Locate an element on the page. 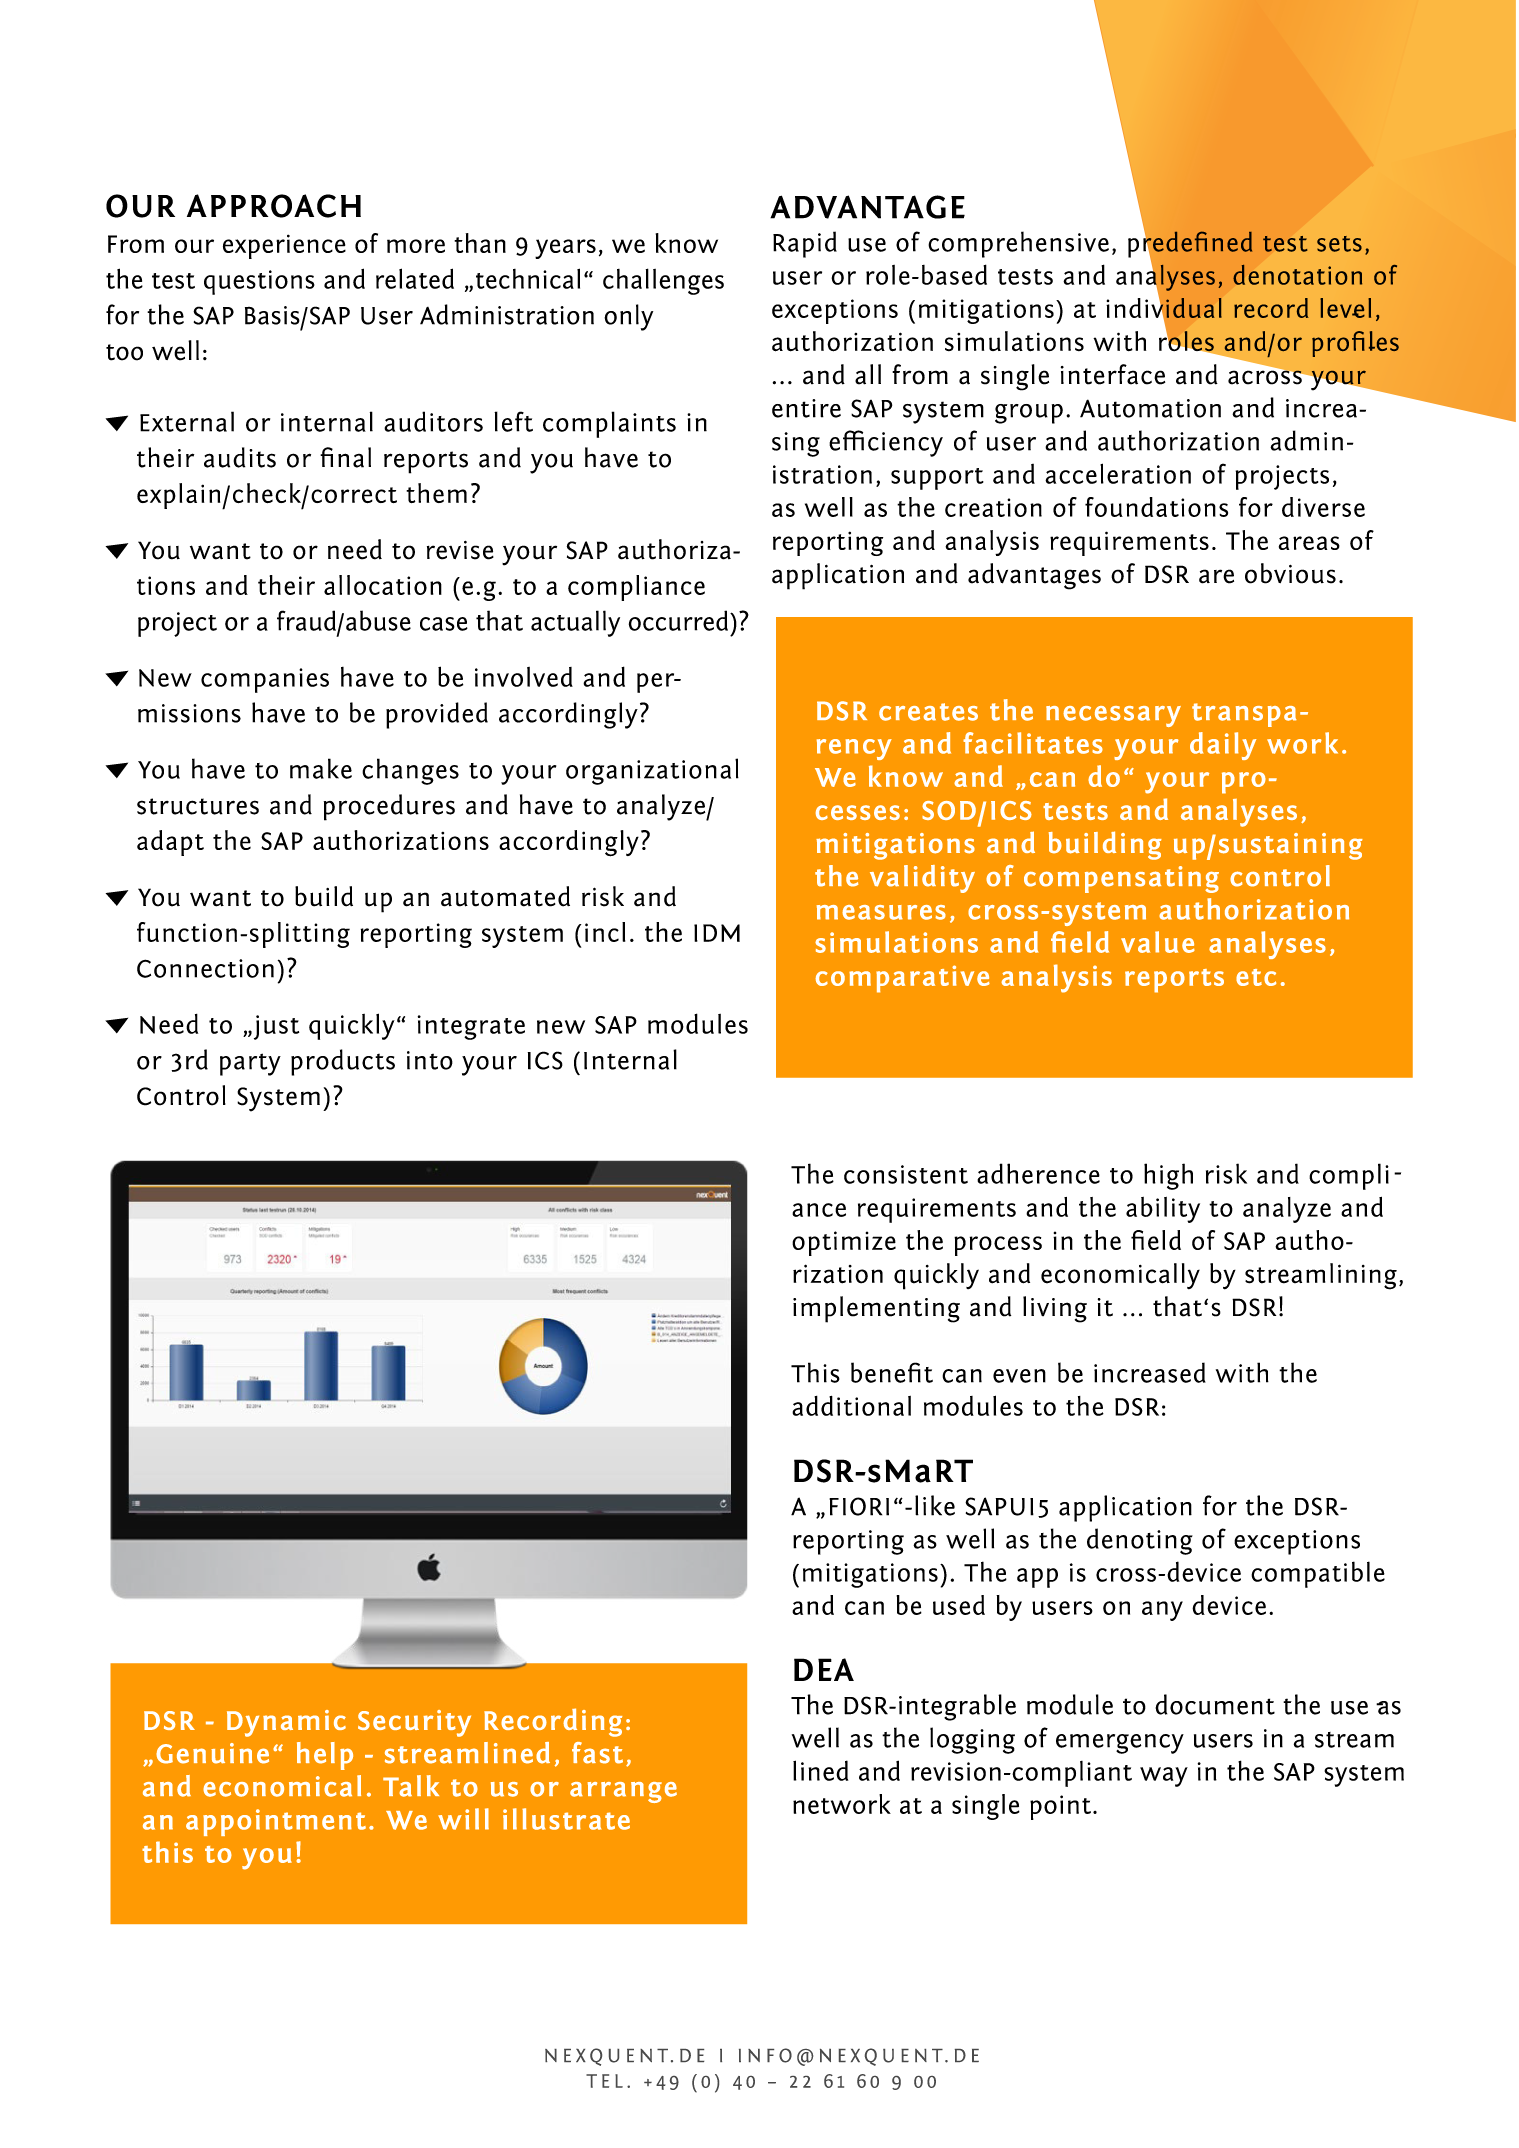  Rapid is located at coordinates (805, 244).
